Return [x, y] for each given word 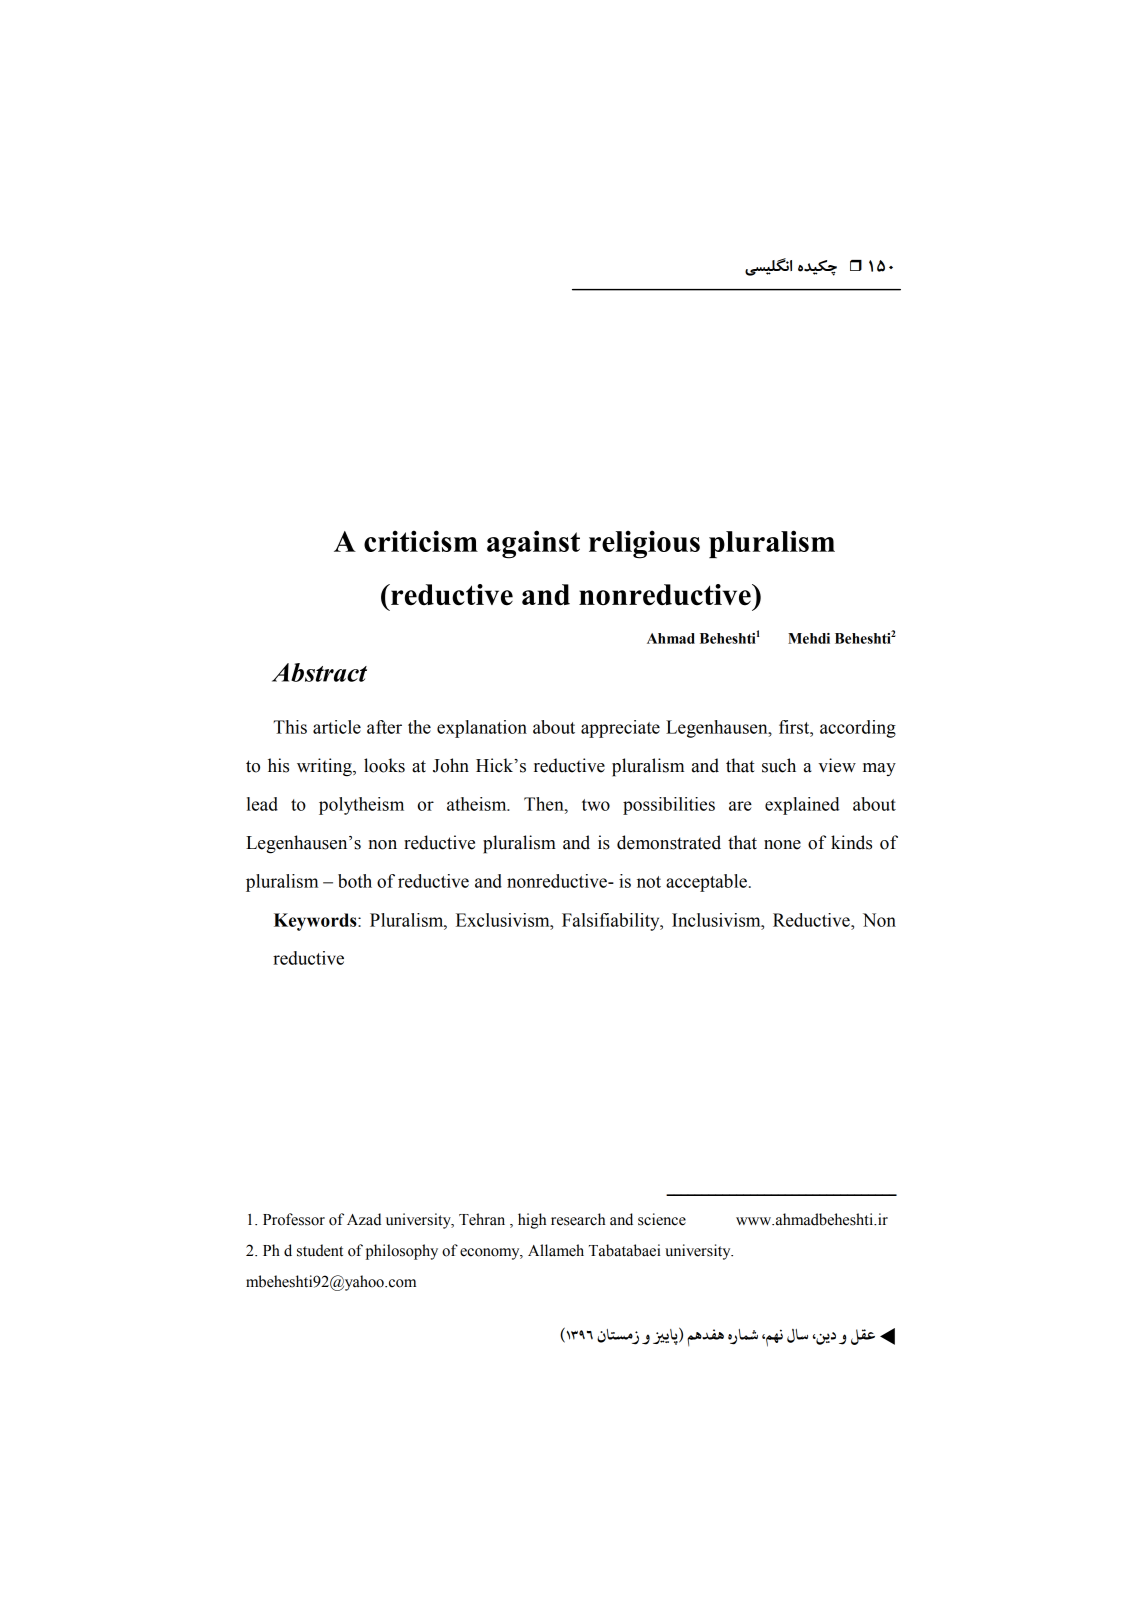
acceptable [706, 883]
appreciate [620, 729]
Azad [364, 1219]
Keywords [316, 922]
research [578, 1219]
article [337, 727]
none [782, 845]
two [596, 805]
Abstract [319, 672]
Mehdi [809, 638]
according [858, 729]
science [662, 1219]
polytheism [361, 806]
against [533, 544]
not [649, 882]
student [320, 1250]
